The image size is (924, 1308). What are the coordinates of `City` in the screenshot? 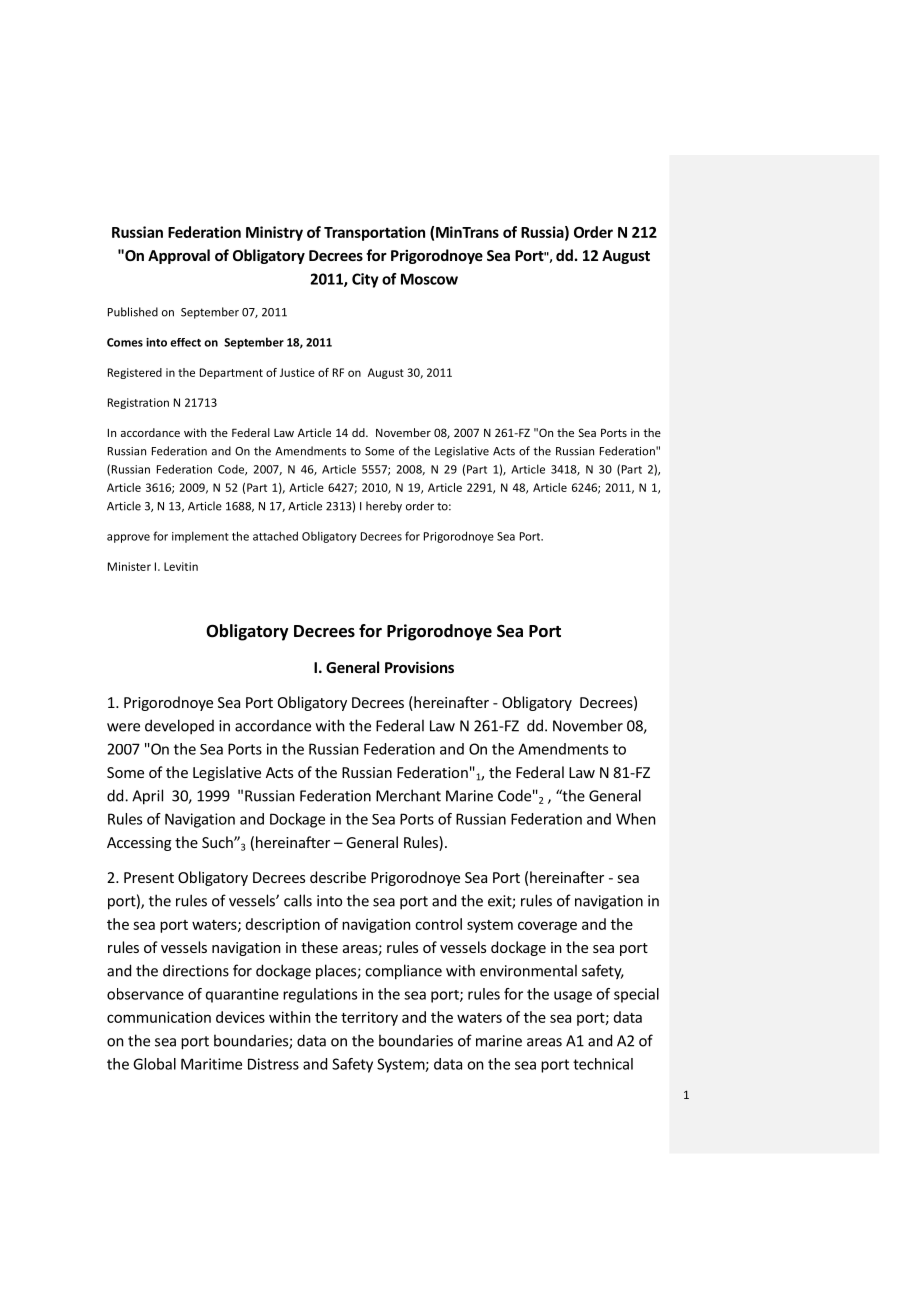 It's located at (365, 280).
